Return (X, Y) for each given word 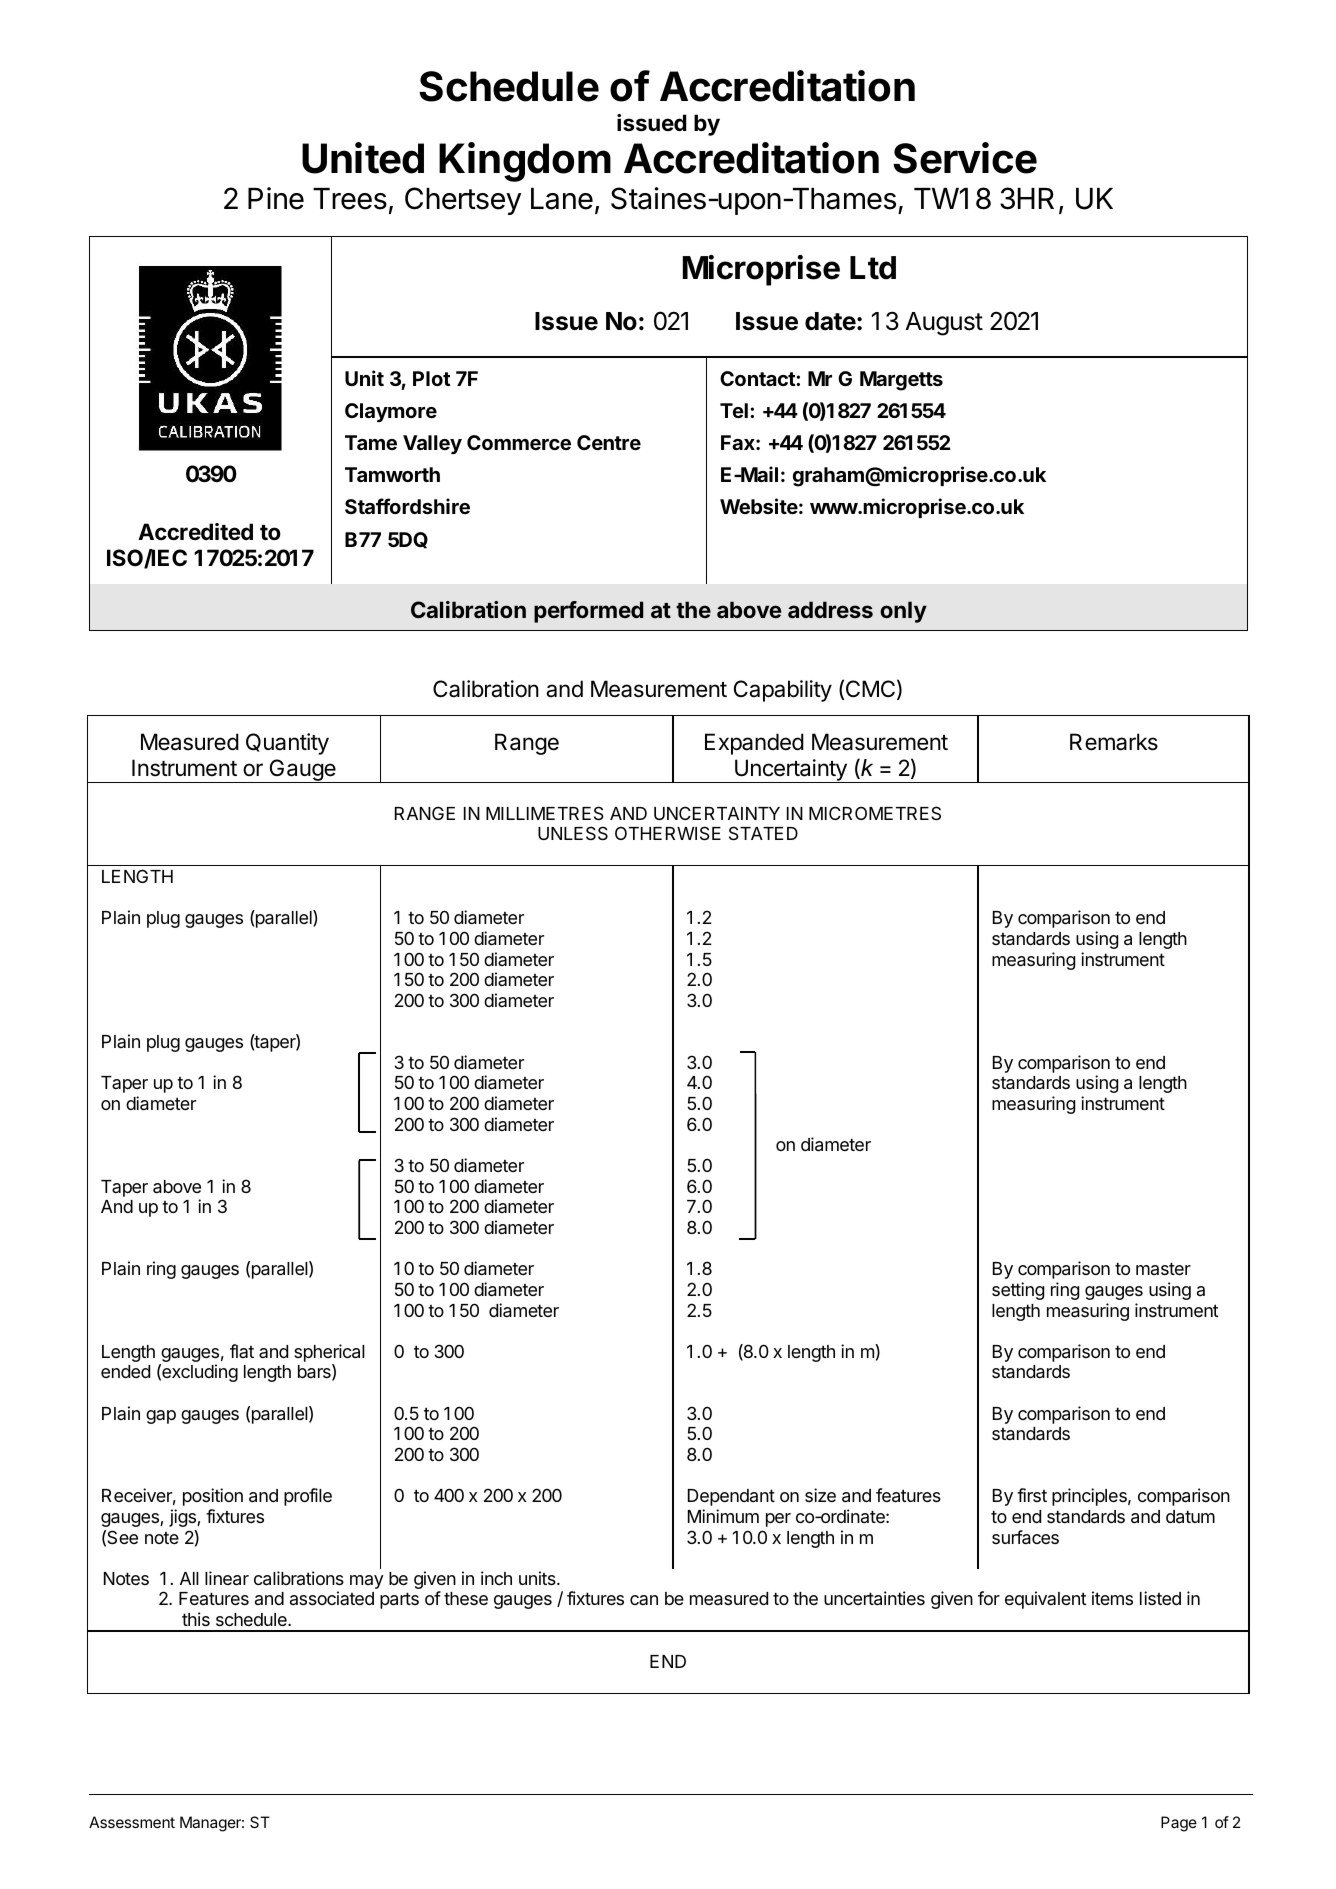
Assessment (132, 1822)
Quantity (287, 744)
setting (1018, 1291)
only (903, 612)
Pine (276, 198)
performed (588, 612)
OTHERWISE (668, 833)
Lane (562, 199)
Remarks (1114, 742)
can (644, 1600)
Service (965, 158)
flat (242, 1351)
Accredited (195, 531)
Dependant (731, 1497)
